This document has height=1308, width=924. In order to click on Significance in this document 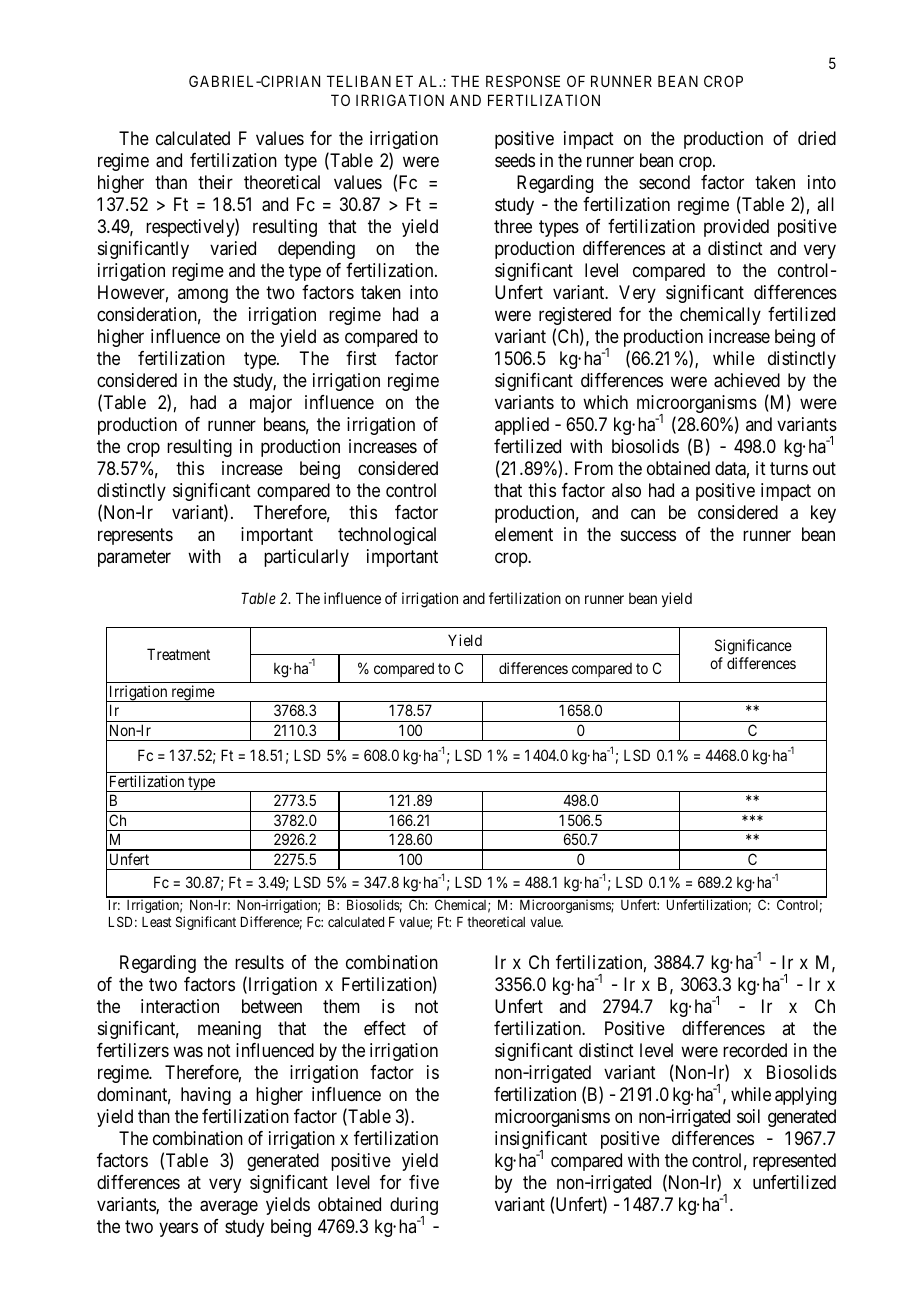, I will do `click(753, 647)`.
